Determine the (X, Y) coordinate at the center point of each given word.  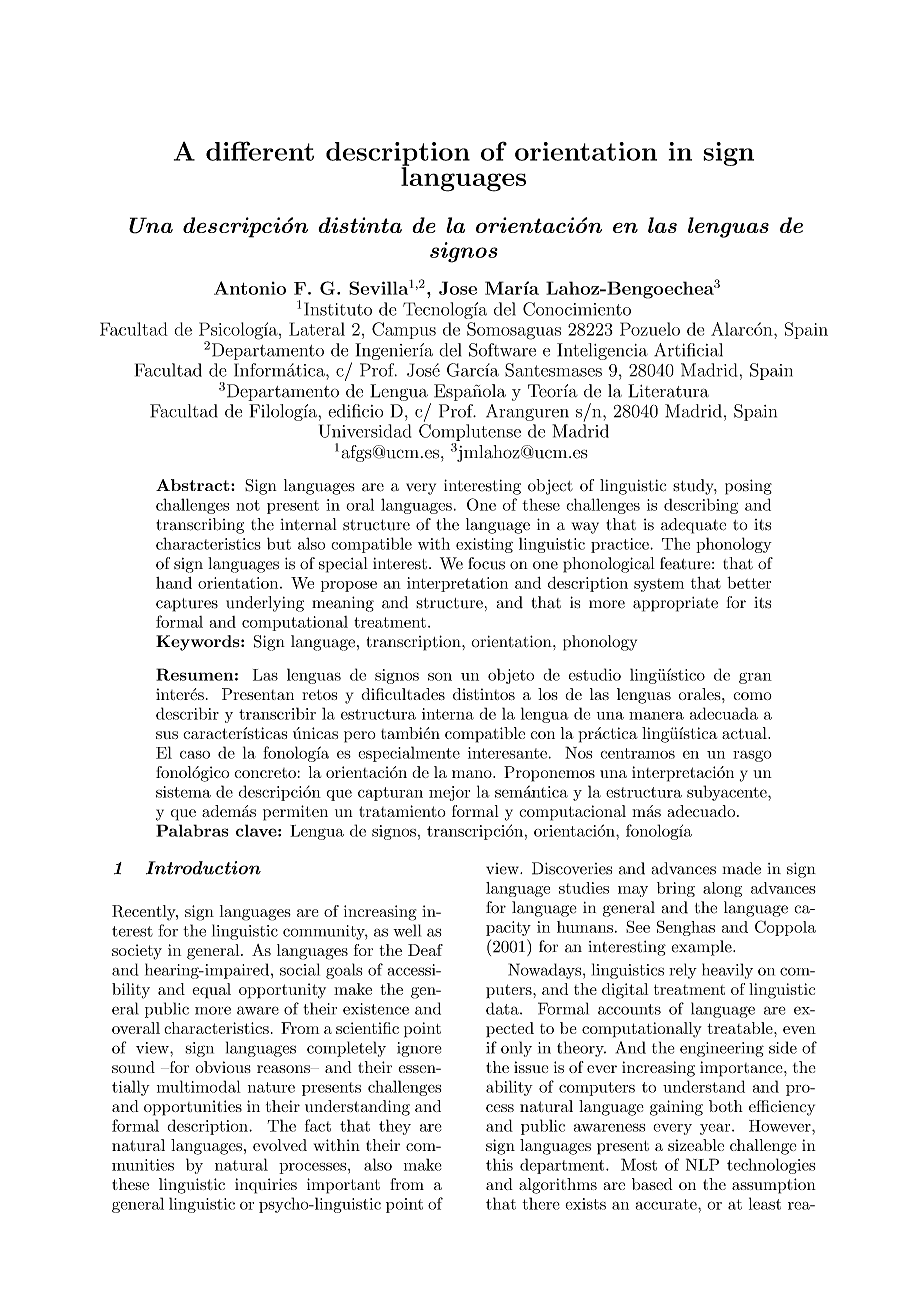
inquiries (266, 1186)
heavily (727, 971)
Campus (404, 330)
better (749, 582)
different (260, 151)
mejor (449, 793)
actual (745, 733)
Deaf (425, 950)
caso (195, 754)
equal (211, 991)
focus (486, 563)
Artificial (688, 350)
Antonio (250, 288)
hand (174, 583)
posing (748, 487)
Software (502, 350)
